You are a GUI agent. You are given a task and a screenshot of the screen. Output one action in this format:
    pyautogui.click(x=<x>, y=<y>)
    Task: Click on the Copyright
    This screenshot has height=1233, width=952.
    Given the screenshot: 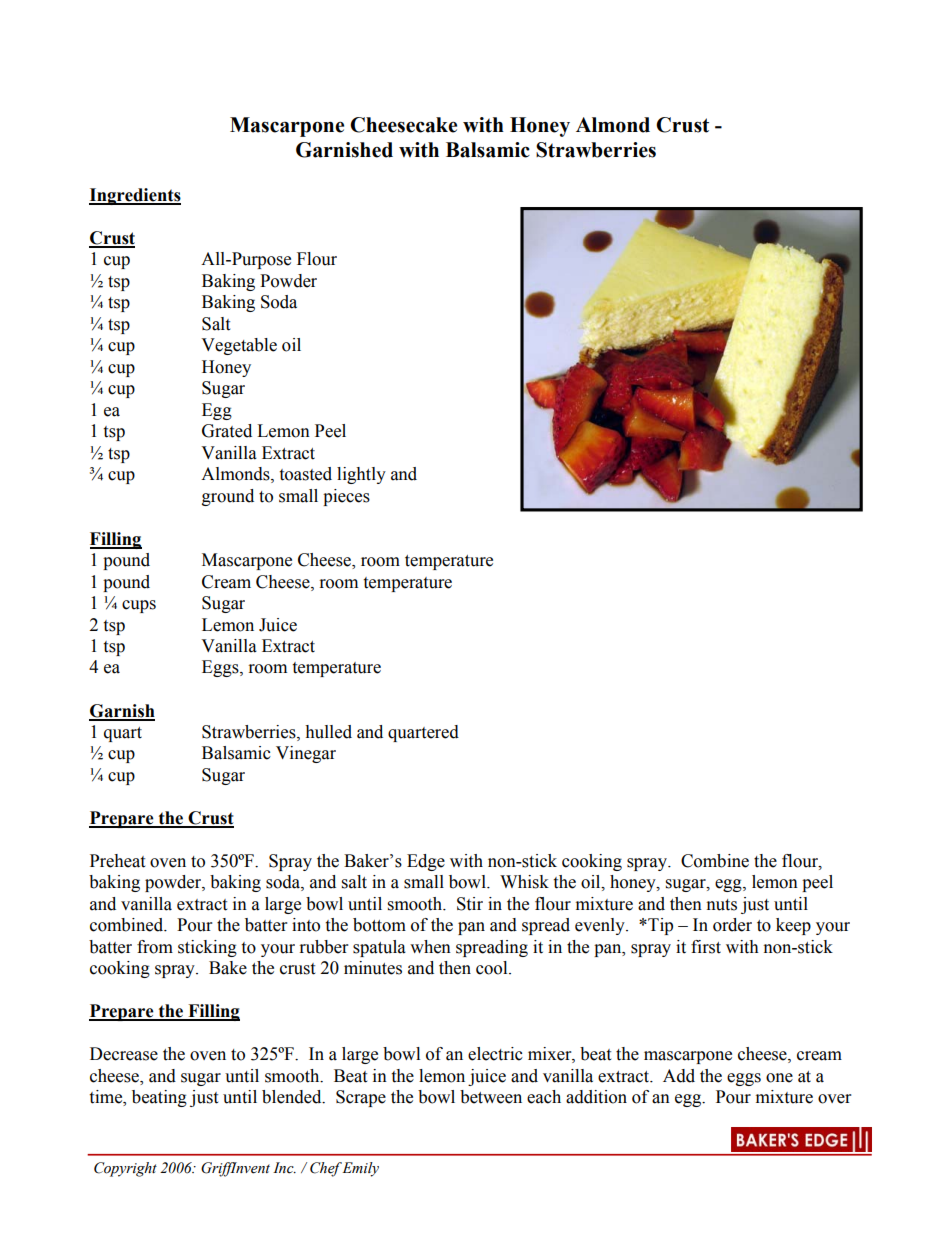 What is the action you would take?
    pyautogui.click(x=125, y=1169)
